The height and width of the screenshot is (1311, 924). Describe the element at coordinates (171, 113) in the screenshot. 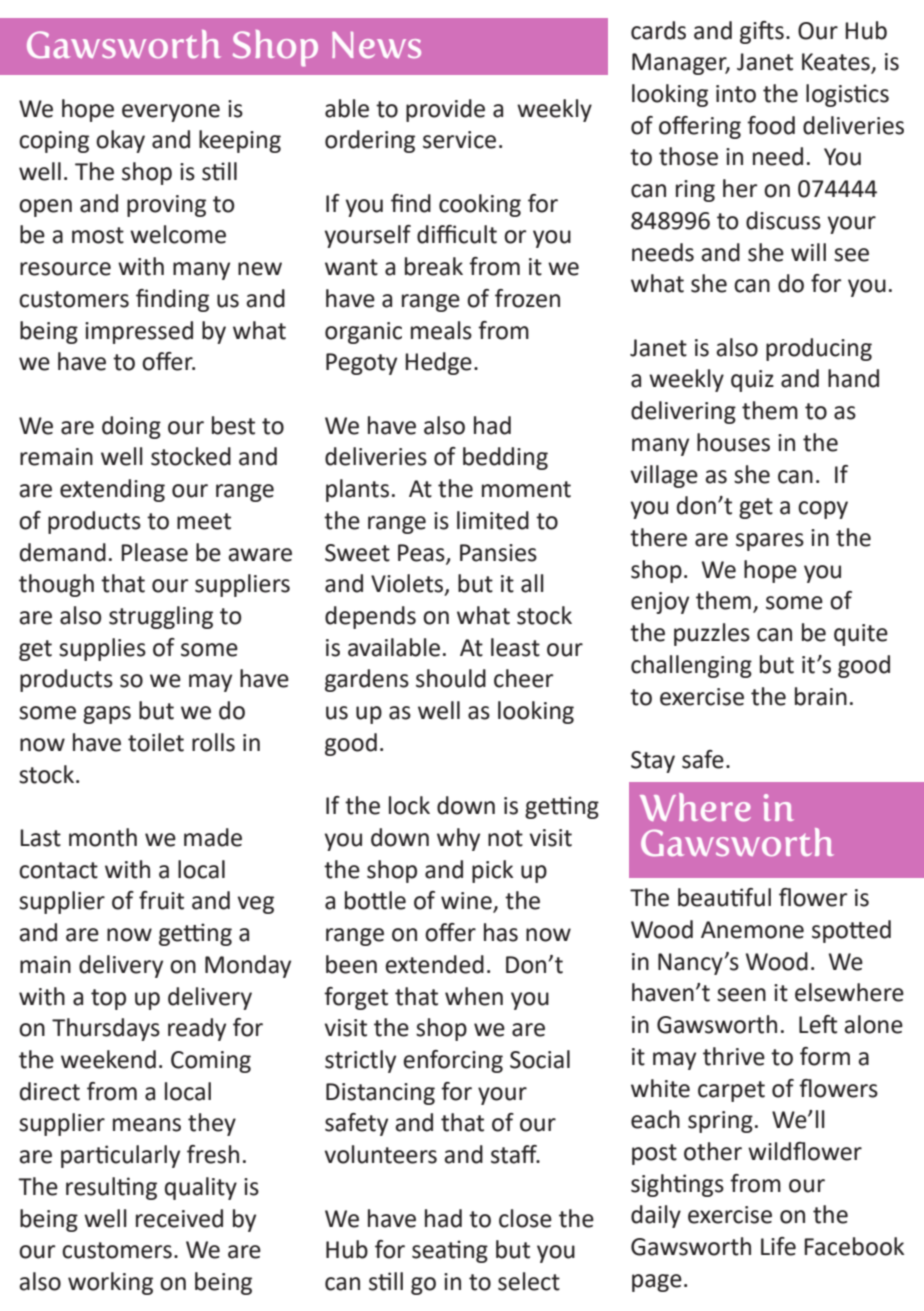

I see `everyone` at that location.
